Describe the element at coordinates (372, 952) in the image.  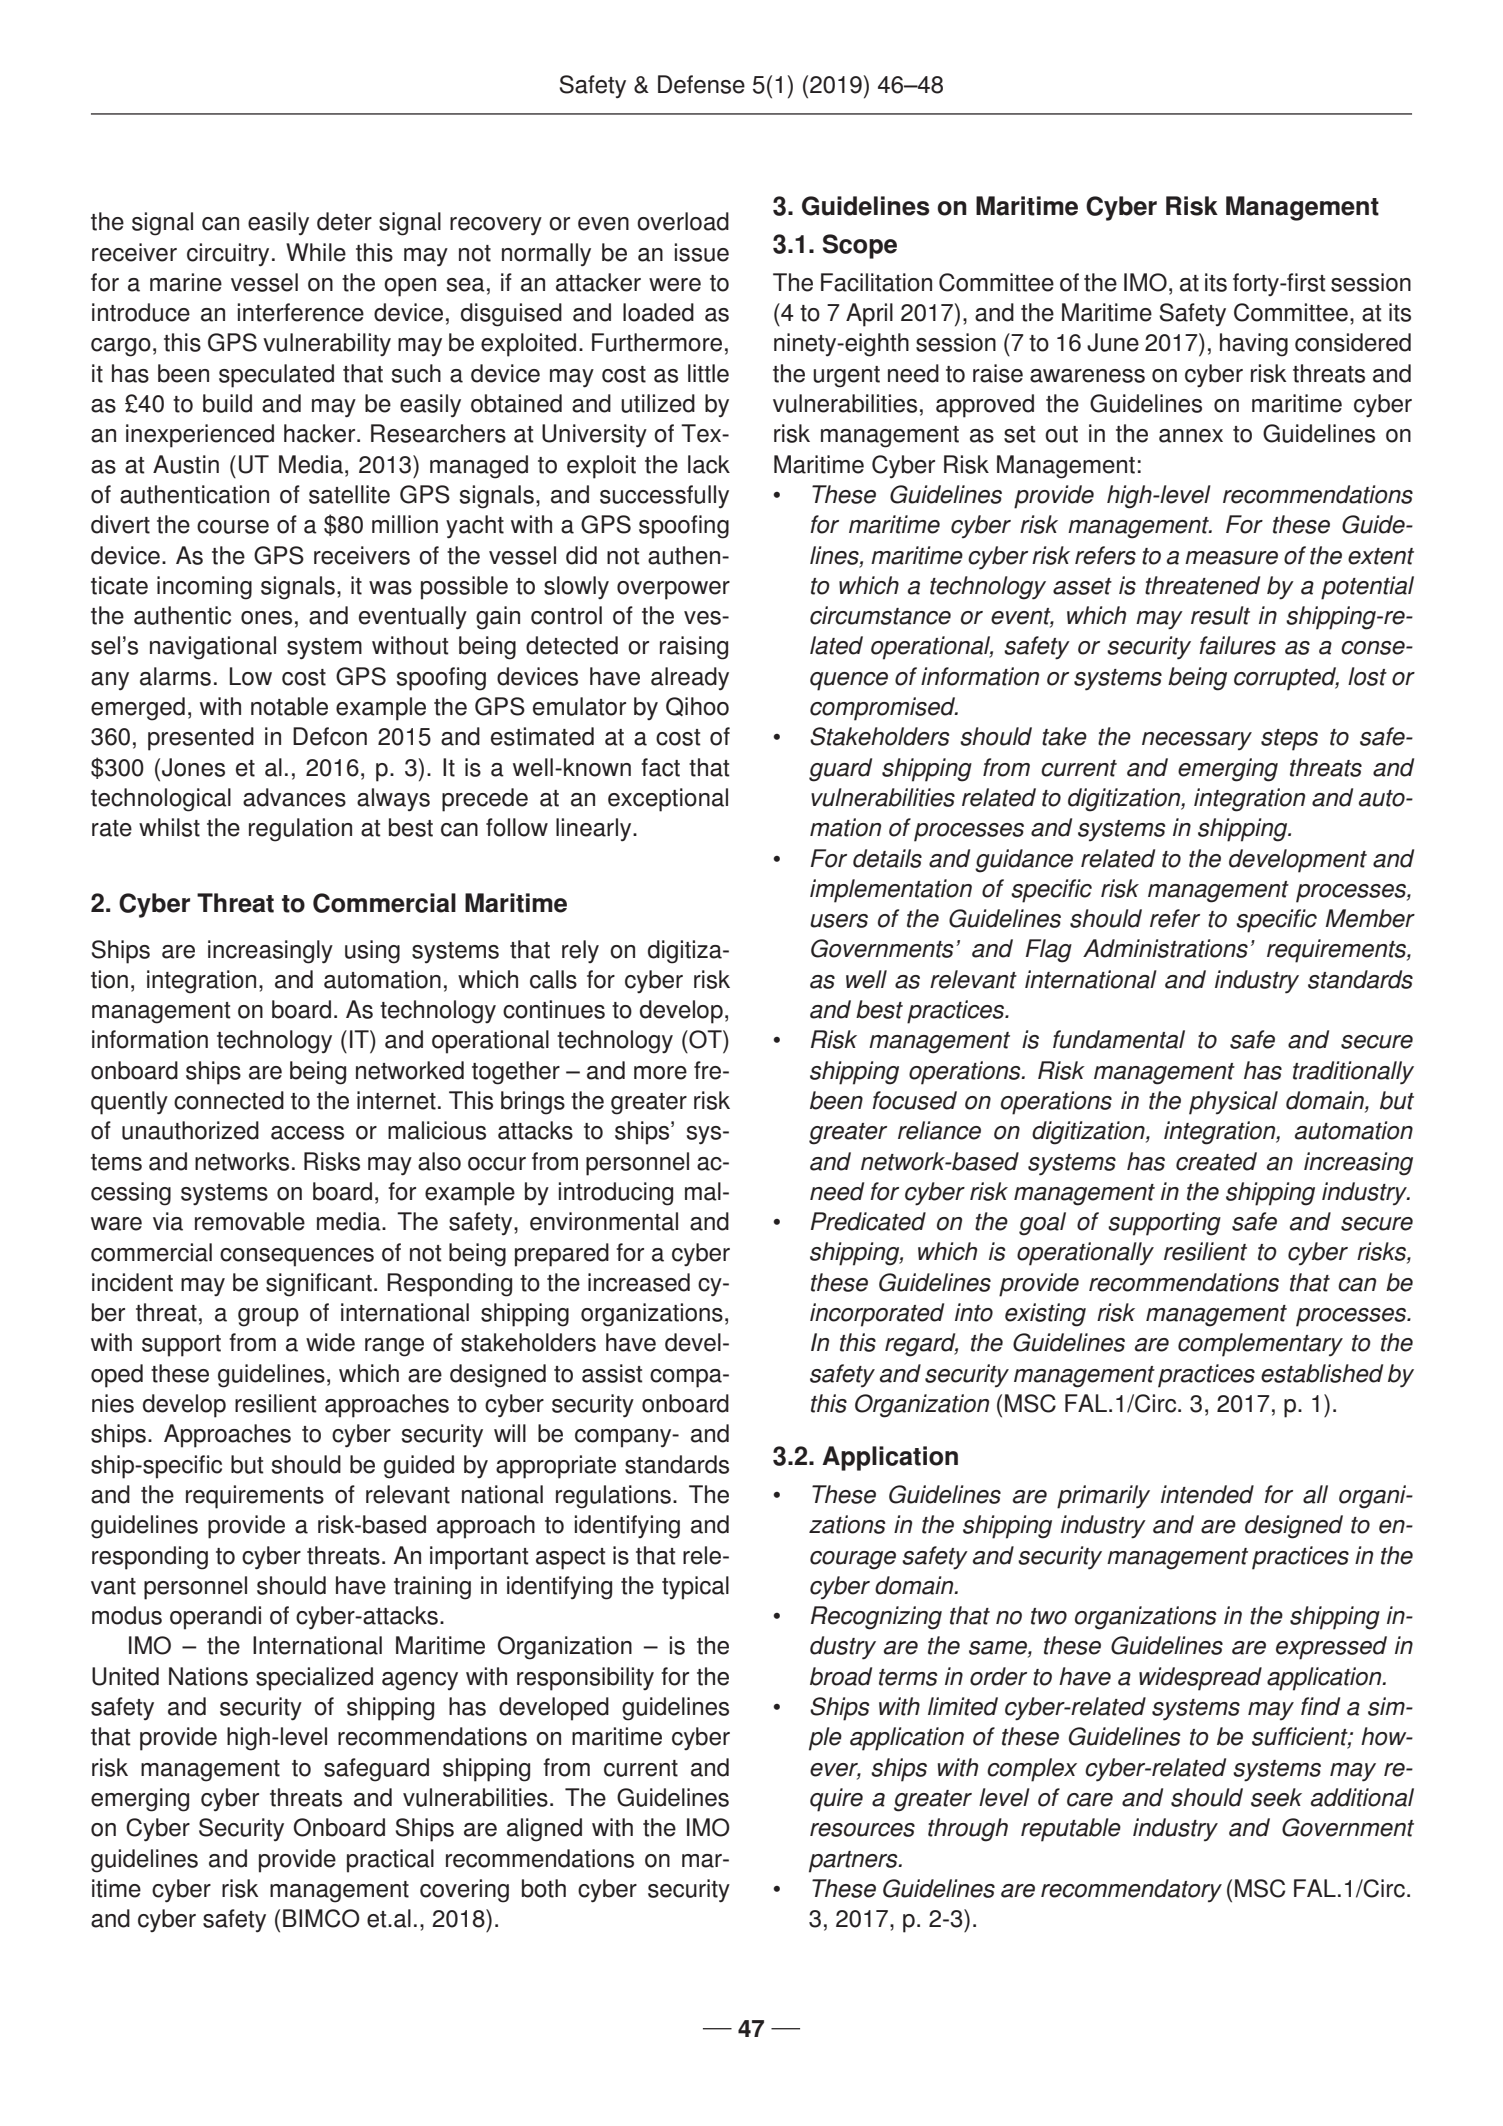
I see `using` at that location.
